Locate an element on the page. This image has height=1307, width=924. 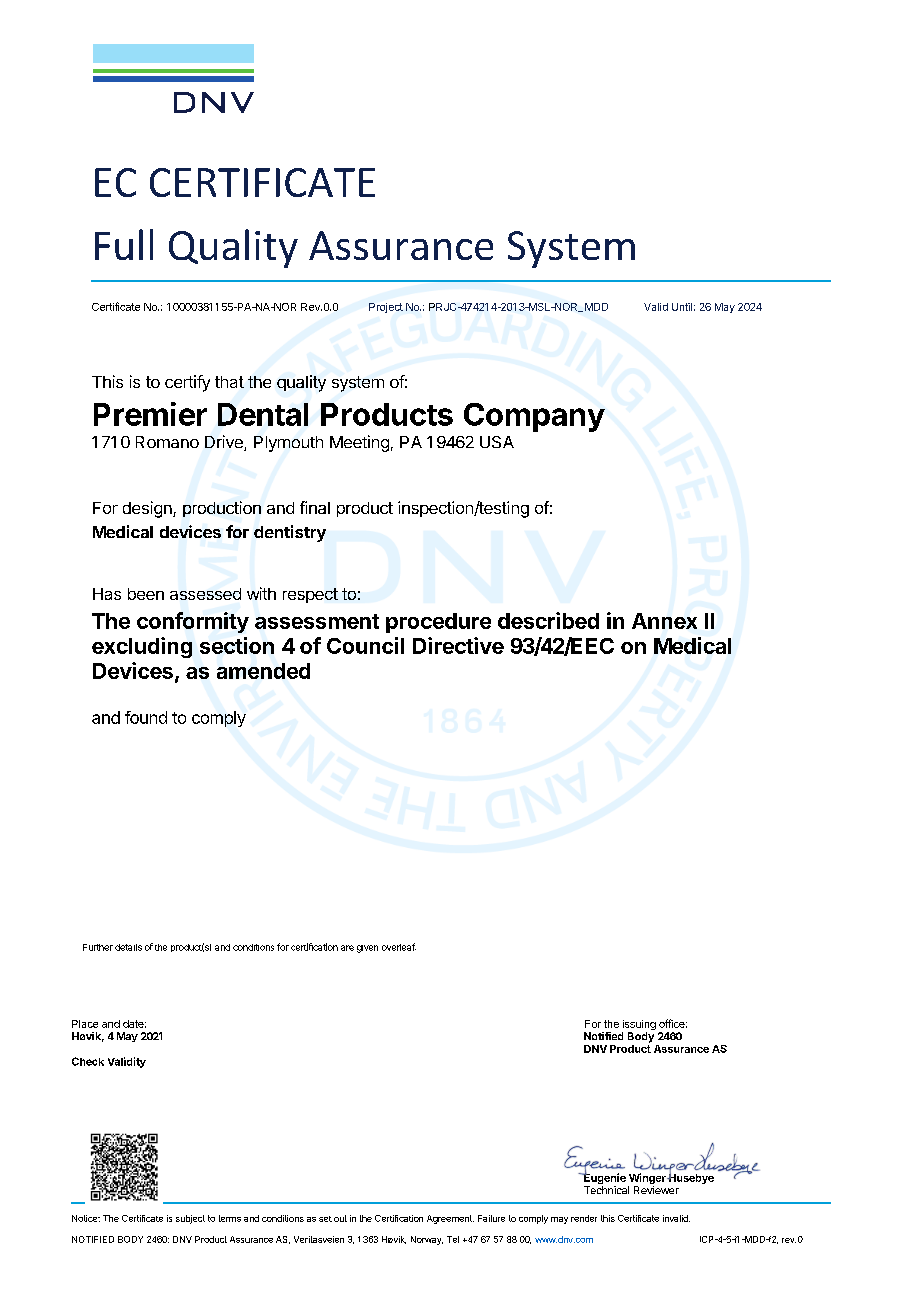
Norway is located at coordinates (427, 1240).
